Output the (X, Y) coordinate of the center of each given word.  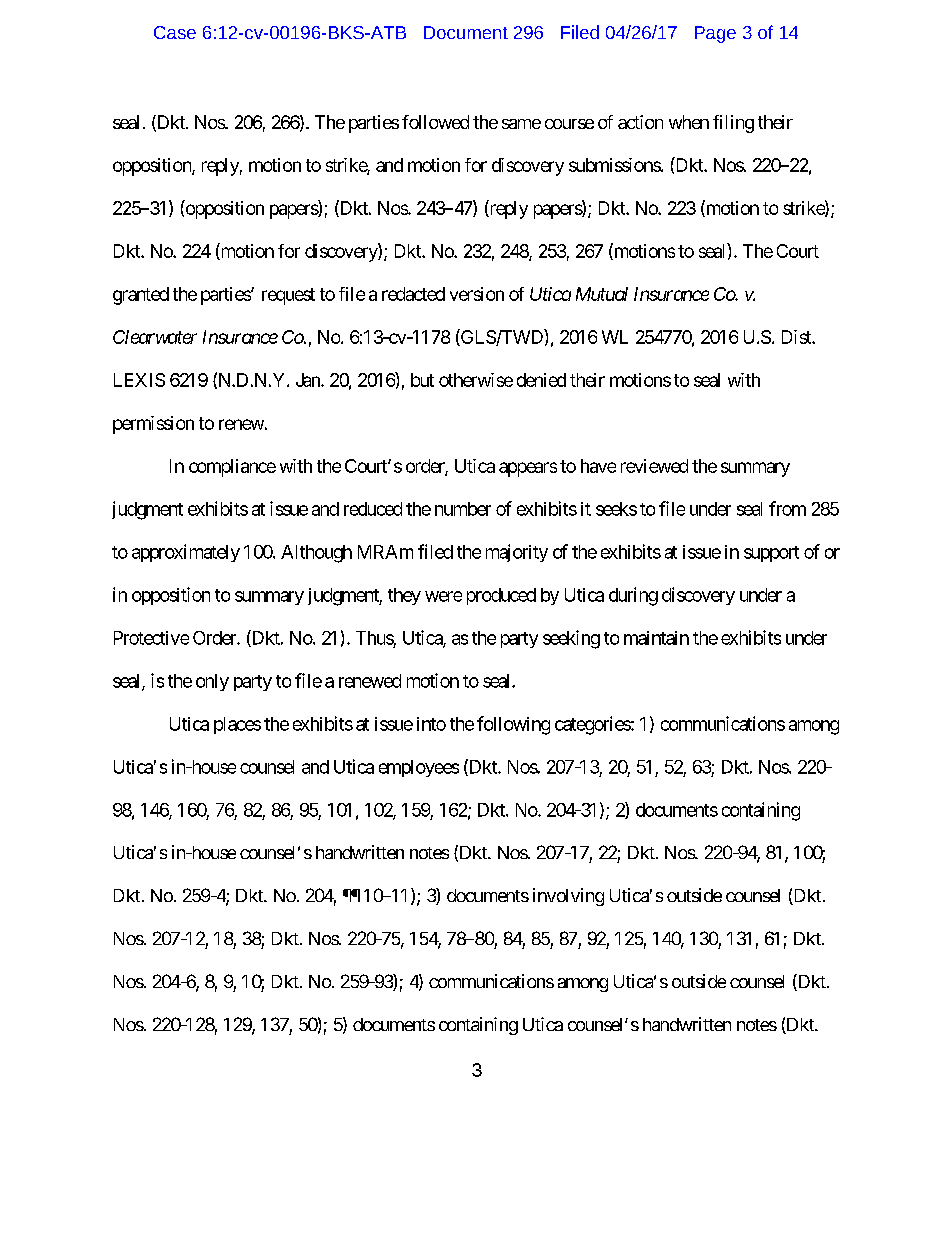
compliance (232, 468)
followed (435, 122)
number (463, 509)
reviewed (654, 466)
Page (715, 34)
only (212, 682)
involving (568, 897)
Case (175, 32)
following (513, 725)
